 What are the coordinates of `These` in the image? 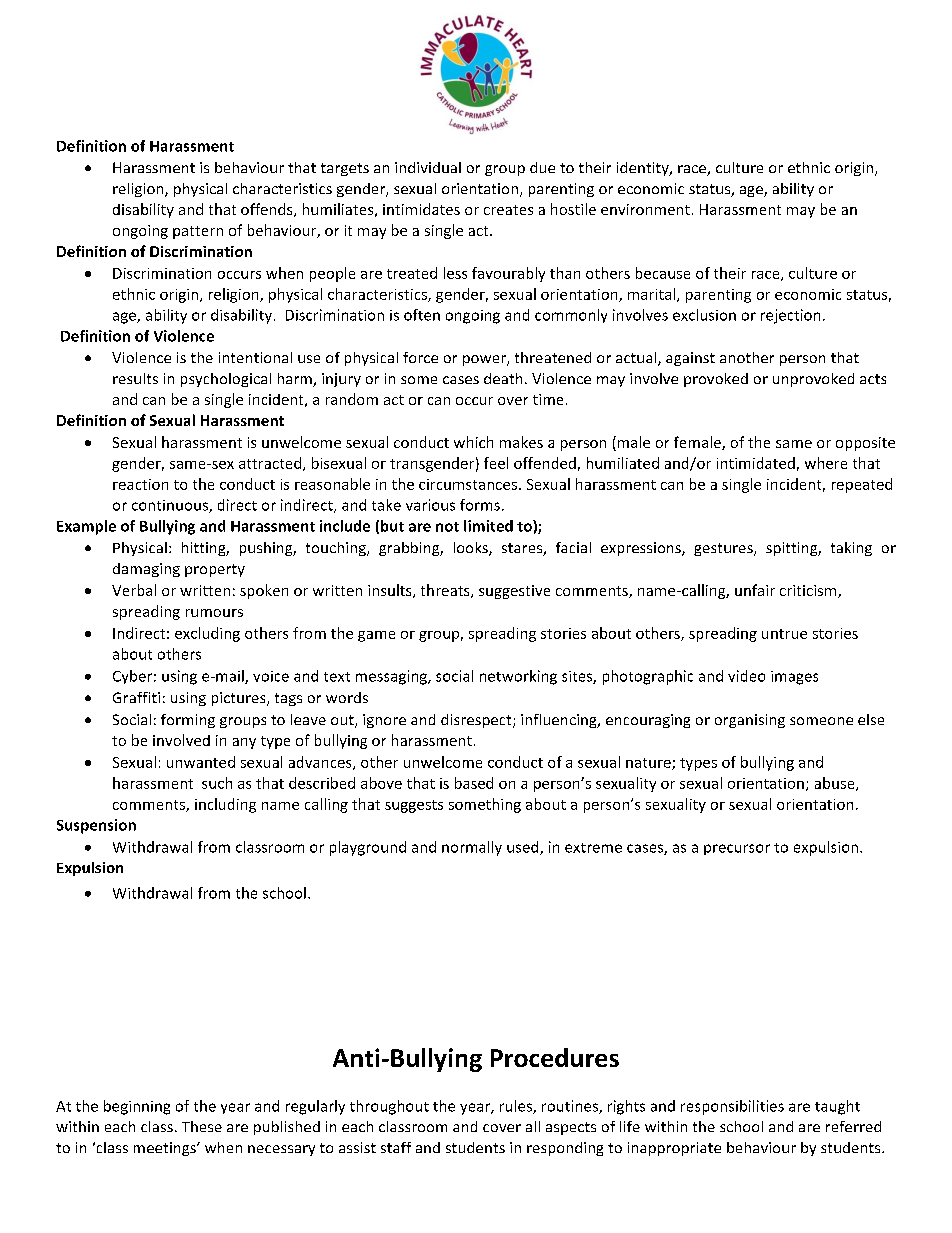 It's located at (202, 1126).
